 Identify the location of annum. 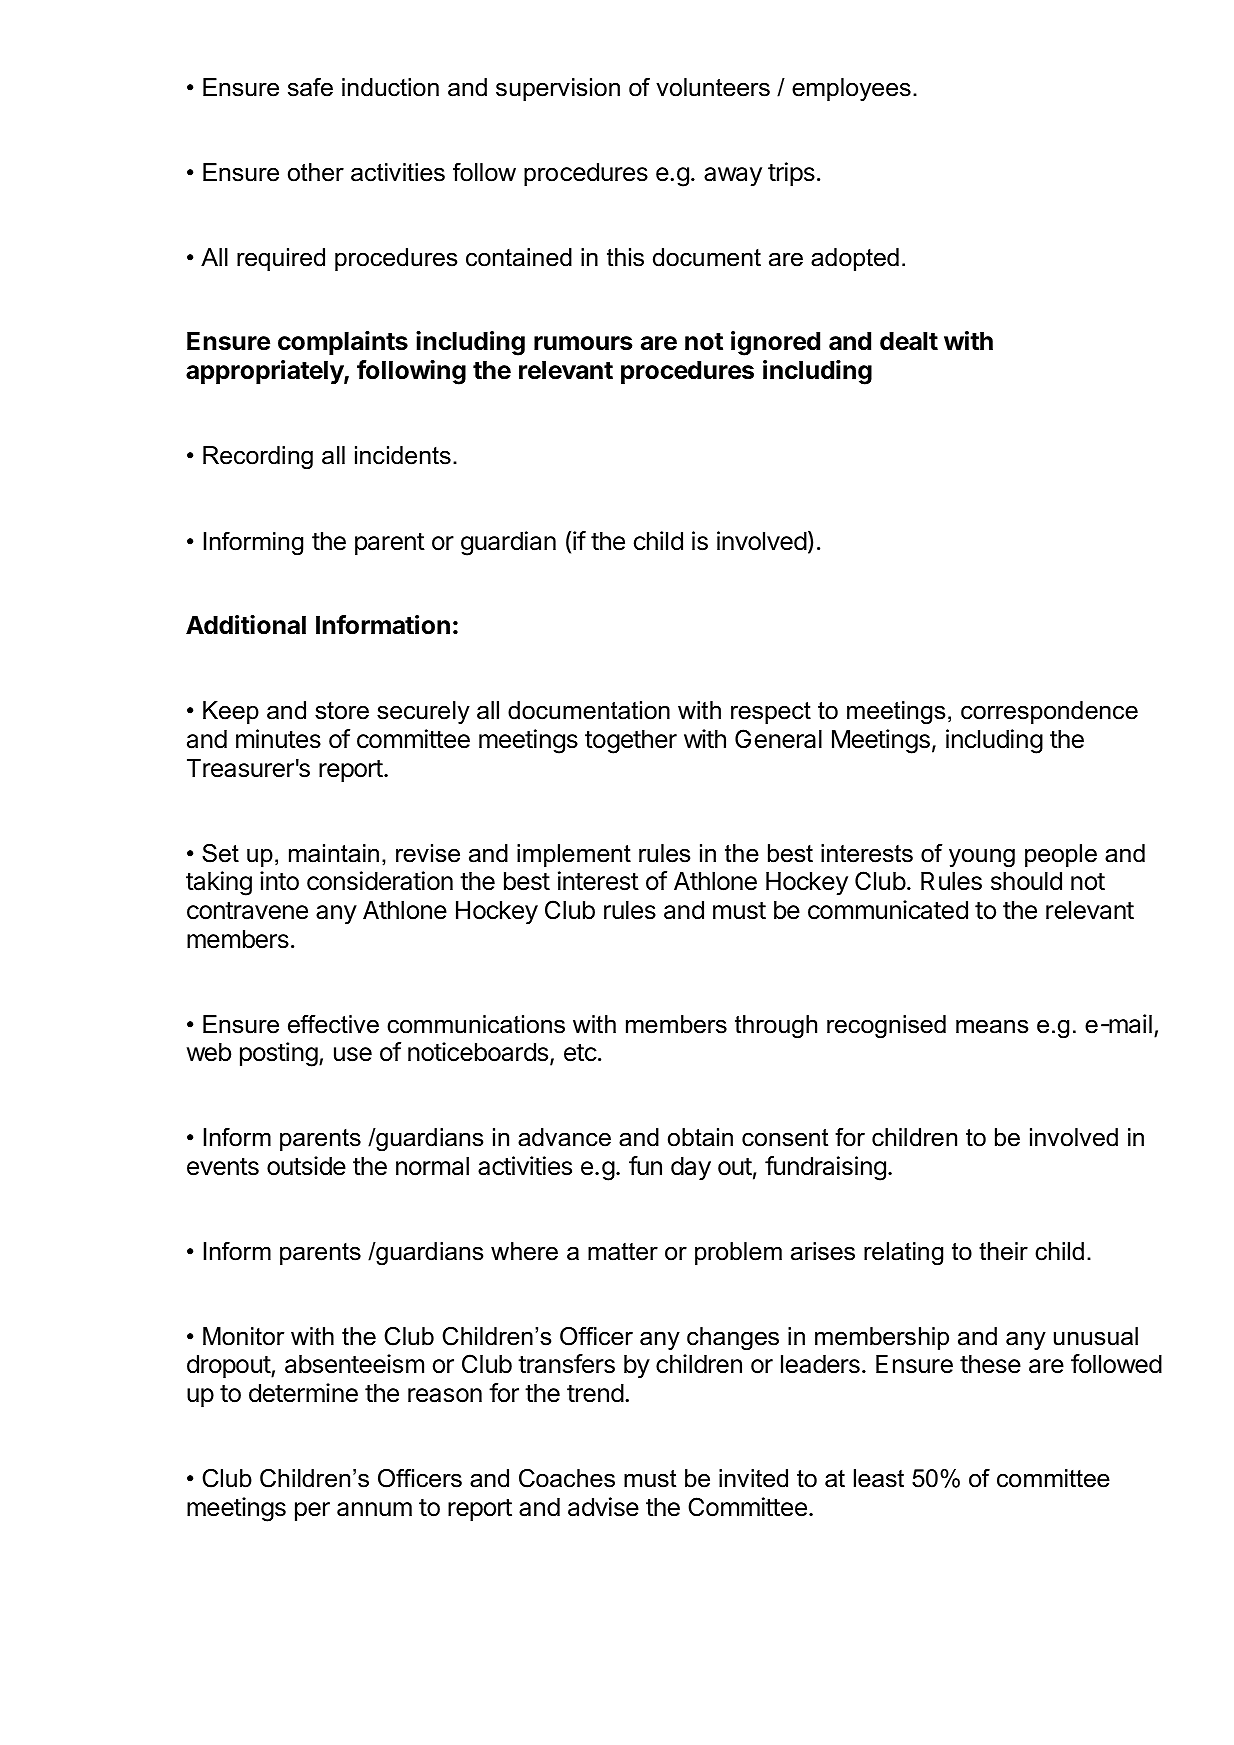
(374, 1509).
